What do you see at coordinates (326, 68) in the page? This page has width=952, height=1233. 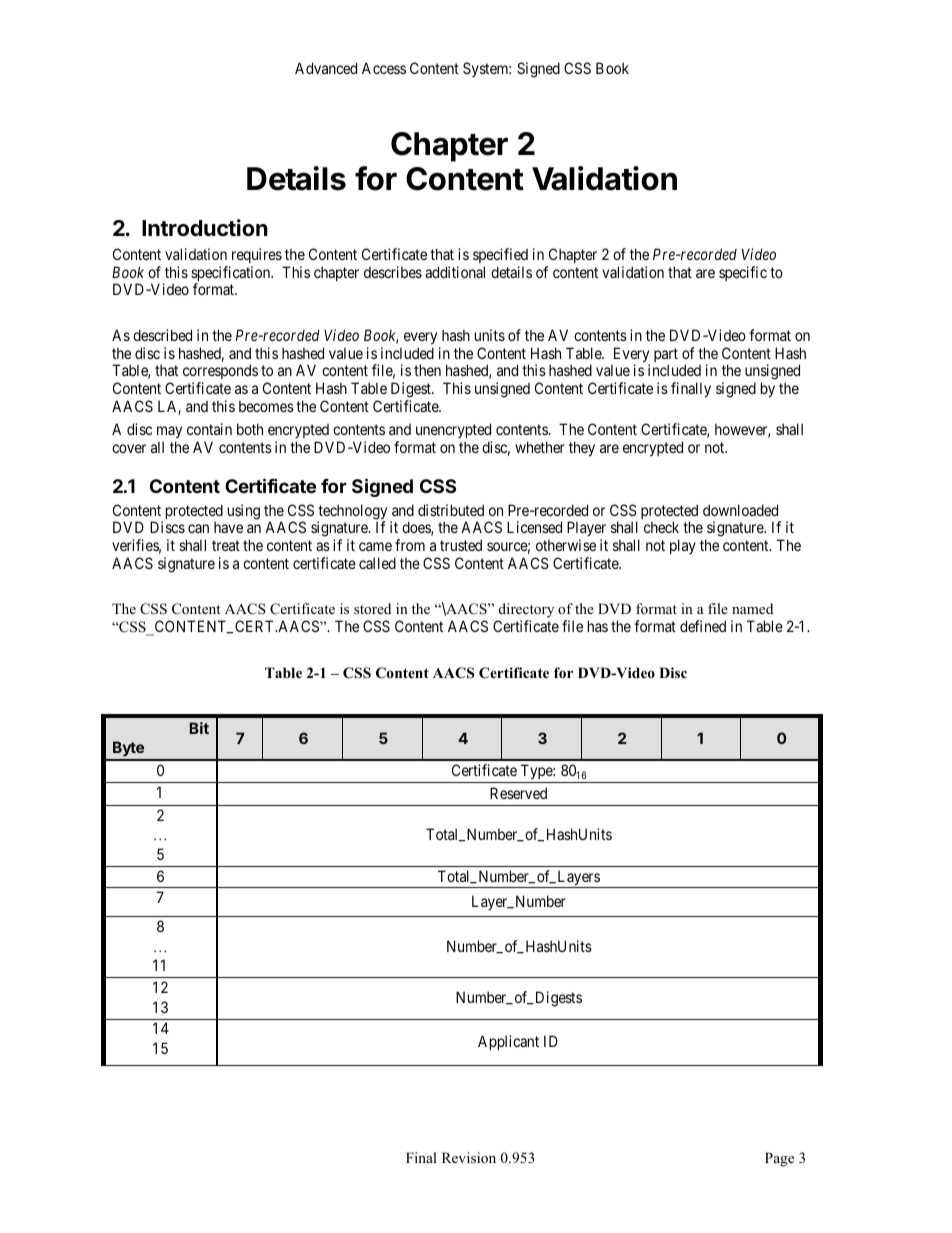 I see `Advanced` at bounding box center [326, 68].
